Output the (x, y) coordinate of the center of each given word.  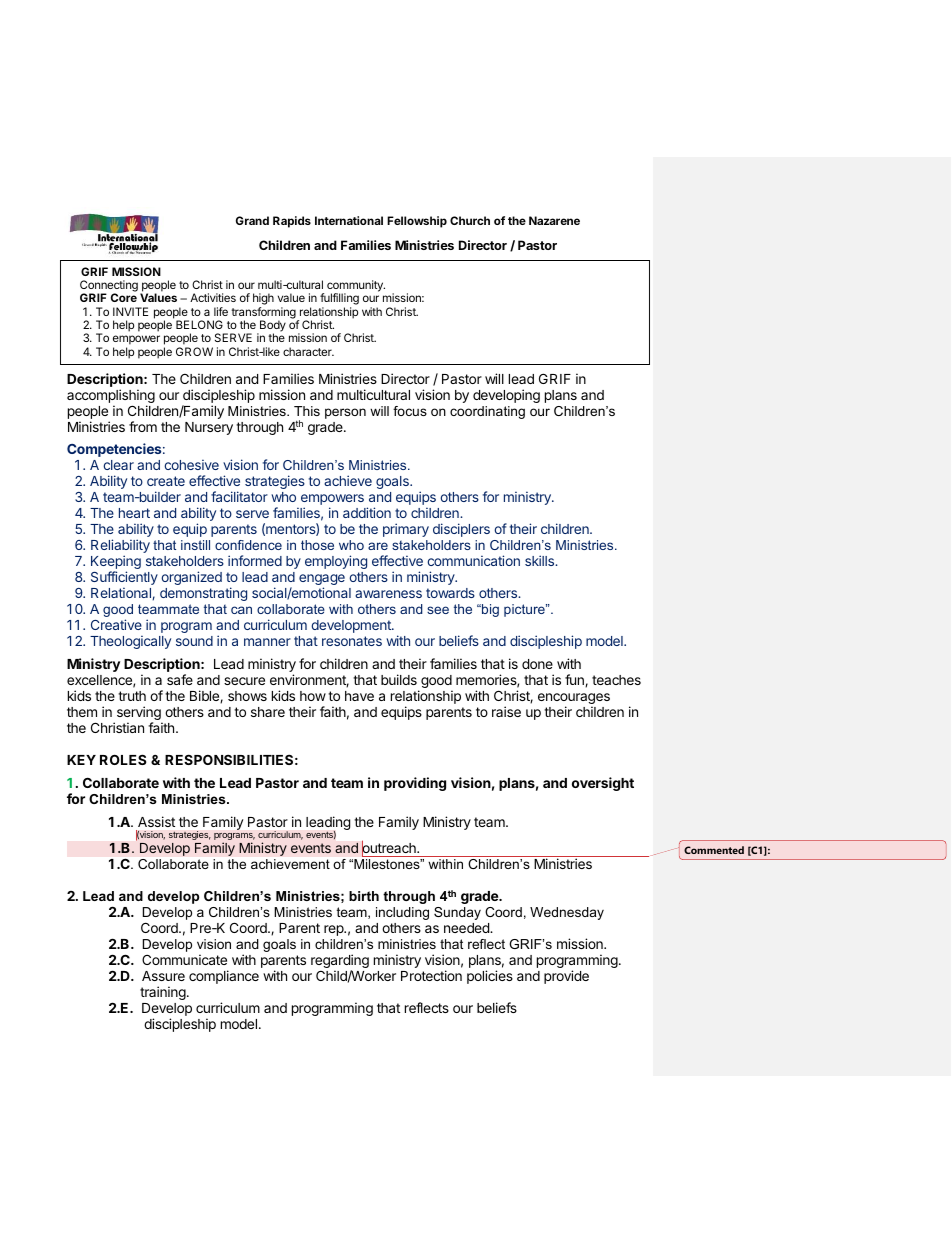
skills (541, 560)
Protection (431, 975)
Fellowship (417, 222)
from (143, 426)
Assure (163, 976)
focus (410, 411)
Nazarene (554, 220)
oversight (603, 784)
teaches (616, 680)
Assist (156, 821)
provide (566, 977)
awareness (388, 594)
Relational (122, 593)
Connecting (109, 287)
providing (415, 784)
